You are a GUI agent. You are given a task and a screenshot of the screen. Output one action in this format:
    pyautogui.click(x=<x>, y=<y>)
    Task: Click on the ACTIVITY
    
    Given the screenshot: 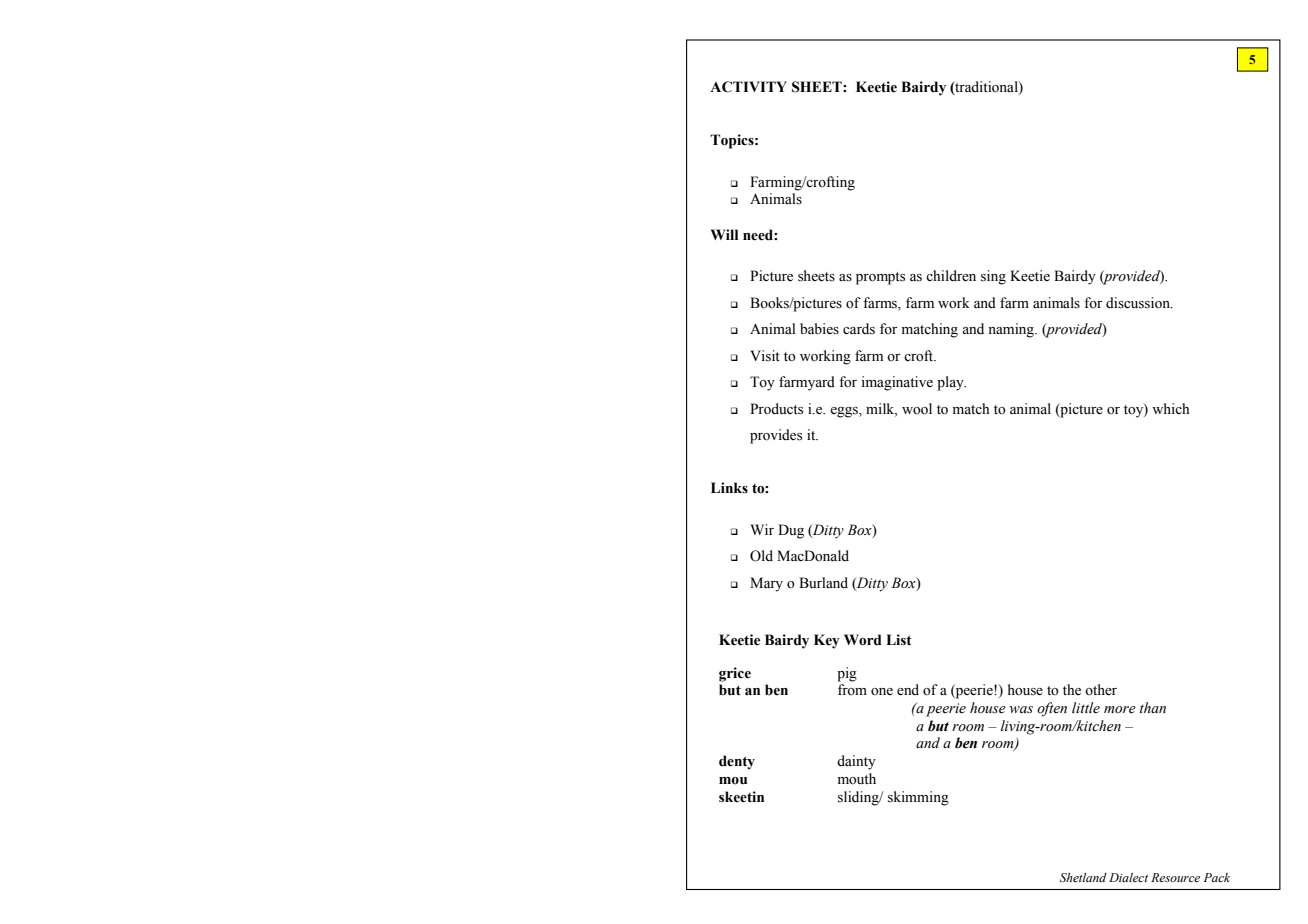 What is the action you would take?
    pyautogui.click(x=748, y=87)
